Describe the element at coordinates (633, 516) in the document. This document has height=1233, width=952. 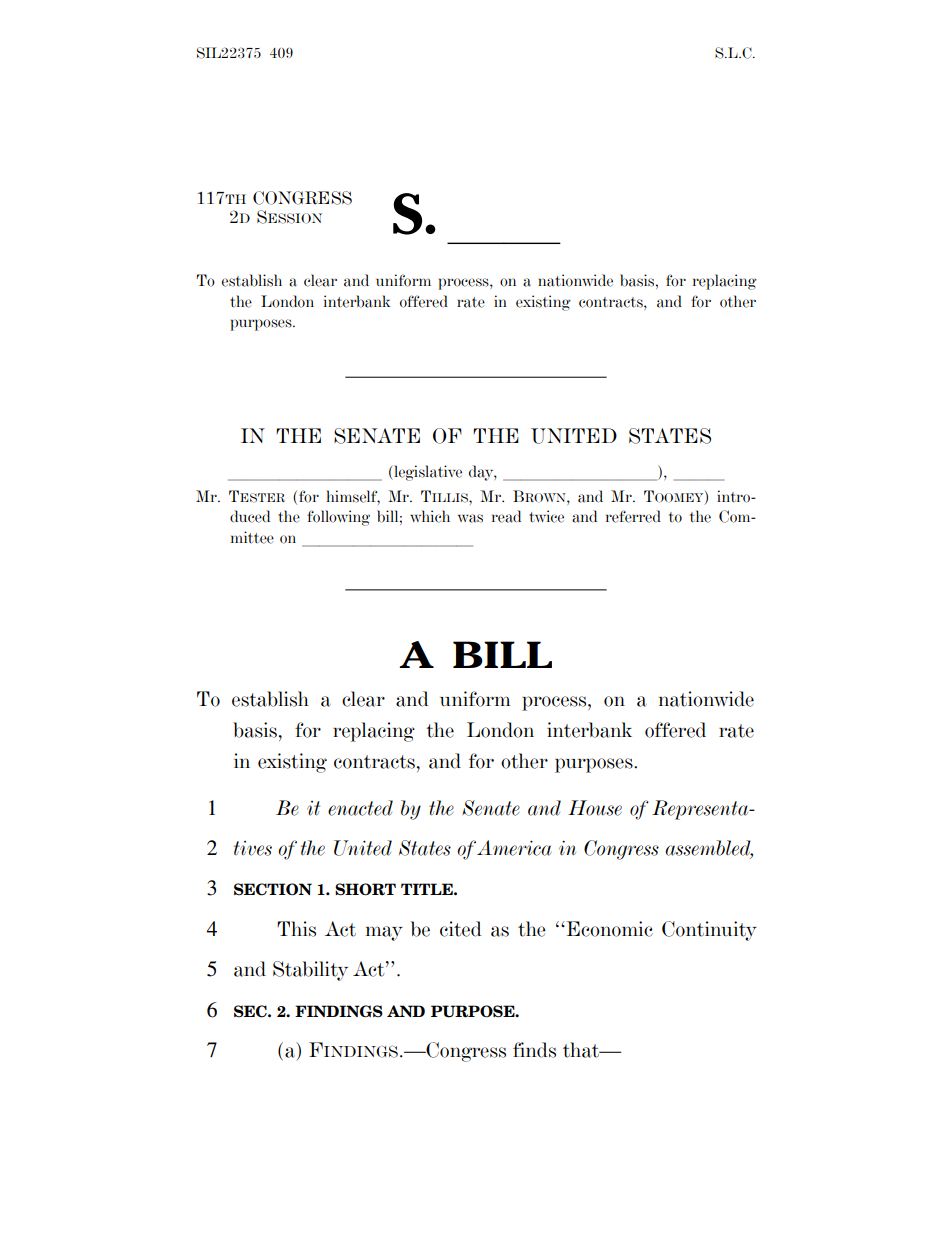
I see `referred` at that location.
